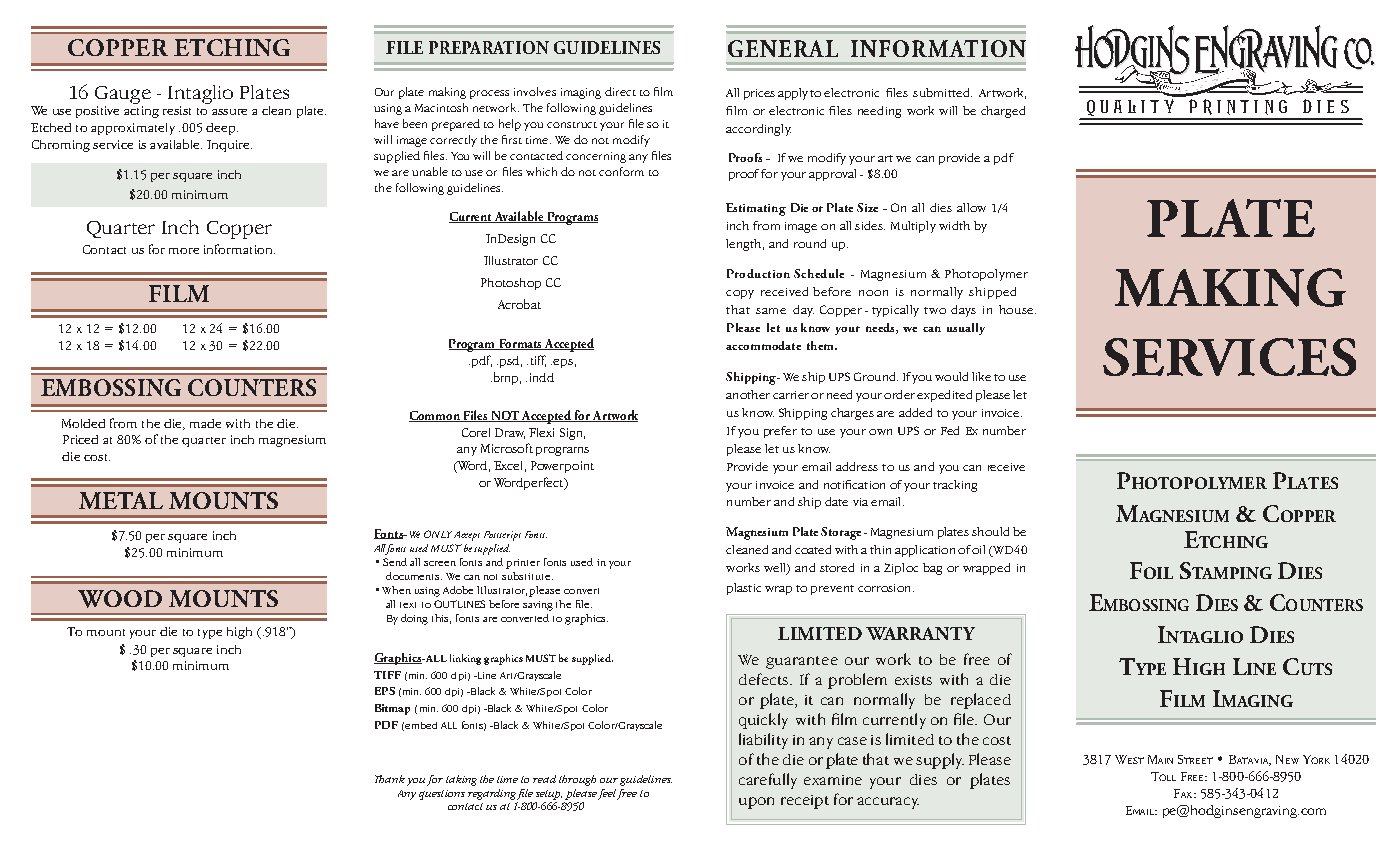  What do you see at coordinates (954, 225) in the image?
I see `width` at bounding box center [954, 225].
